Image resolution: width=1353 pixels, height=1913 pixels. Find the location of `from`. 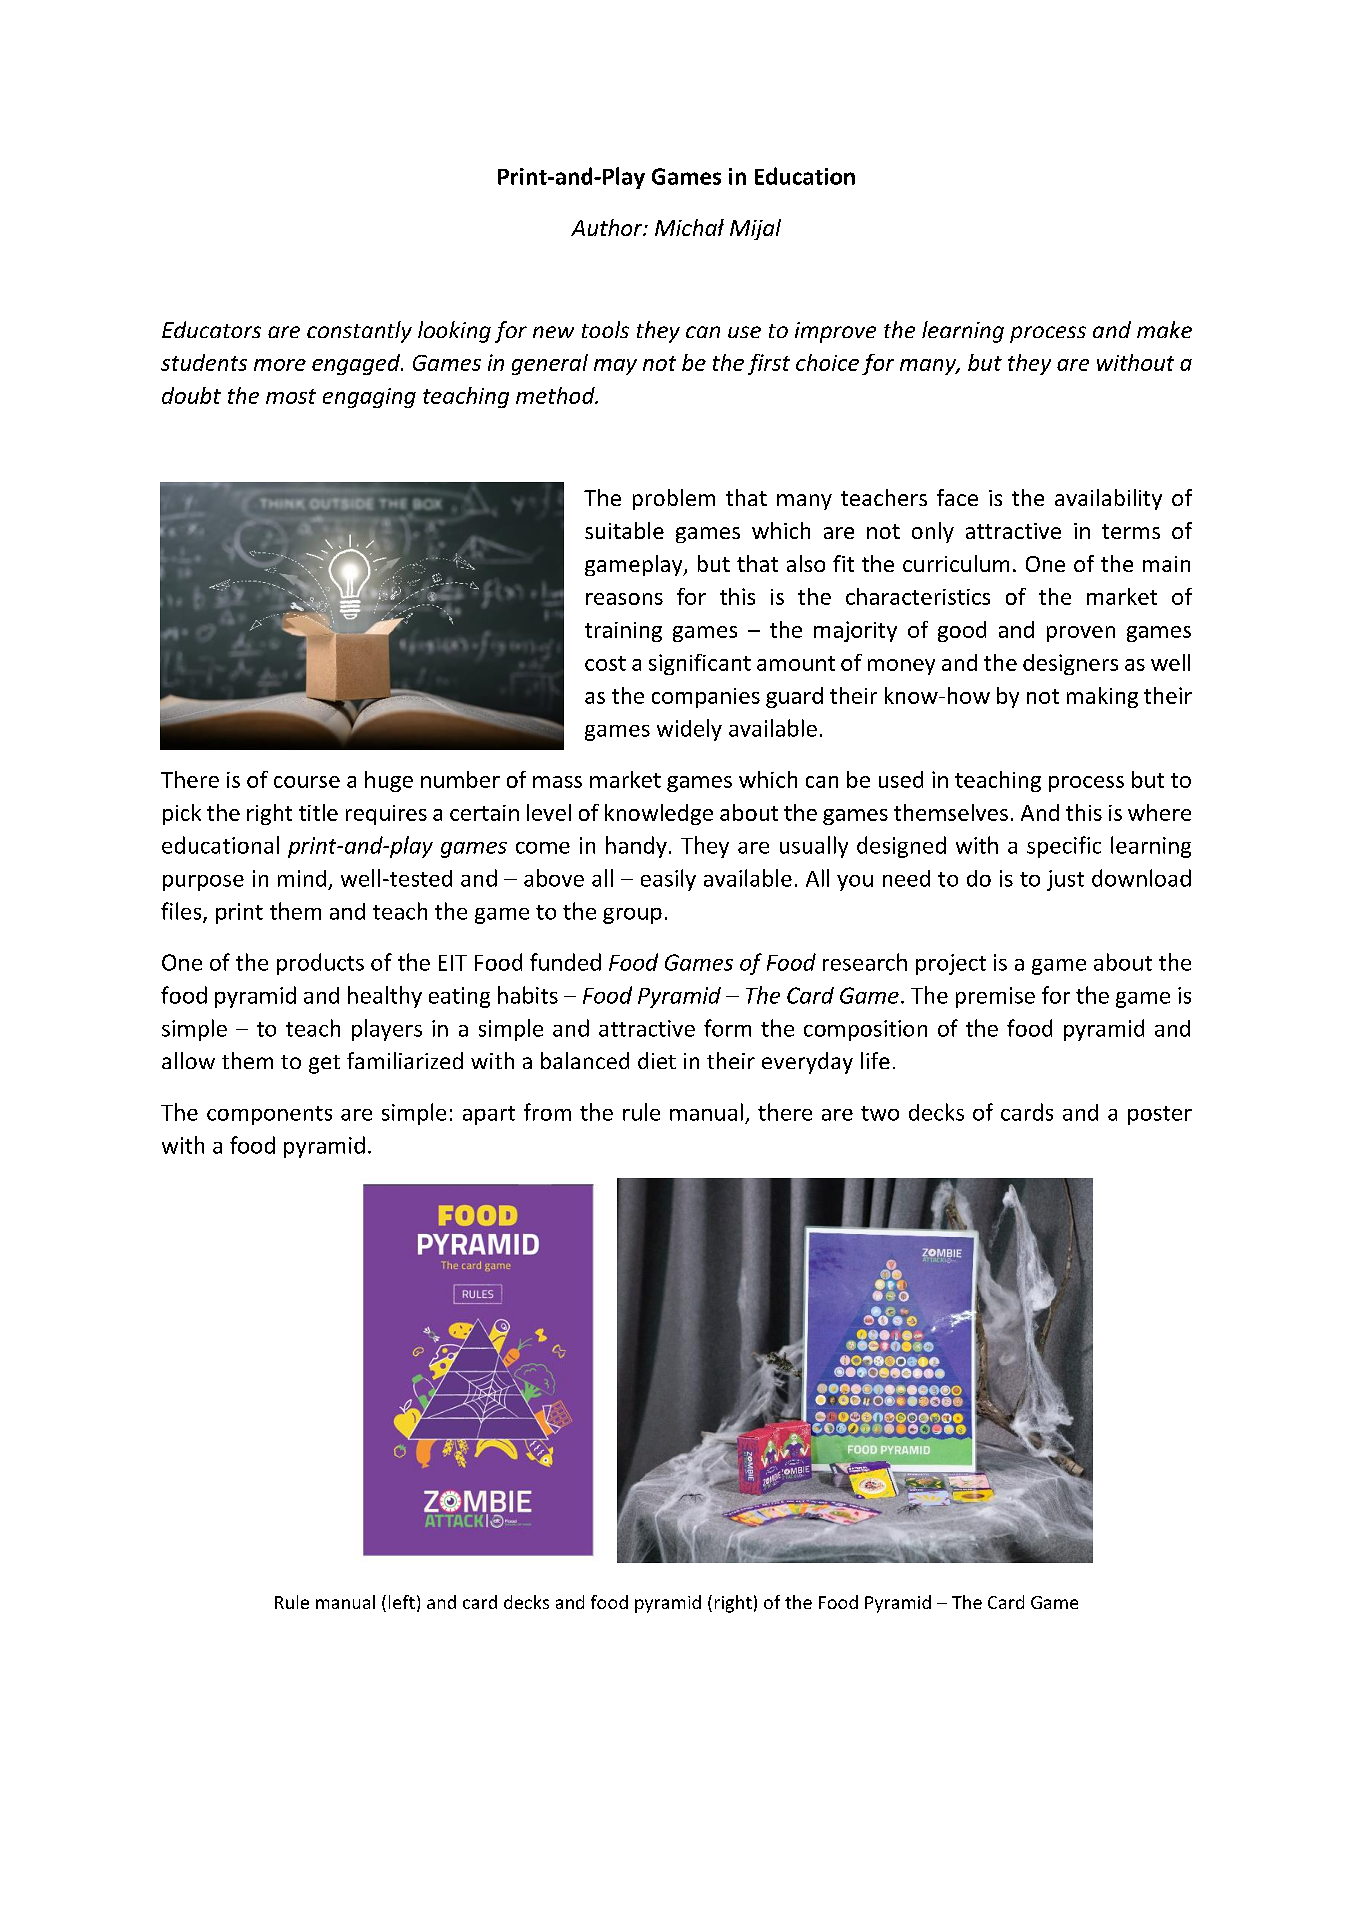

from is located at coordinates (547, 1112).
